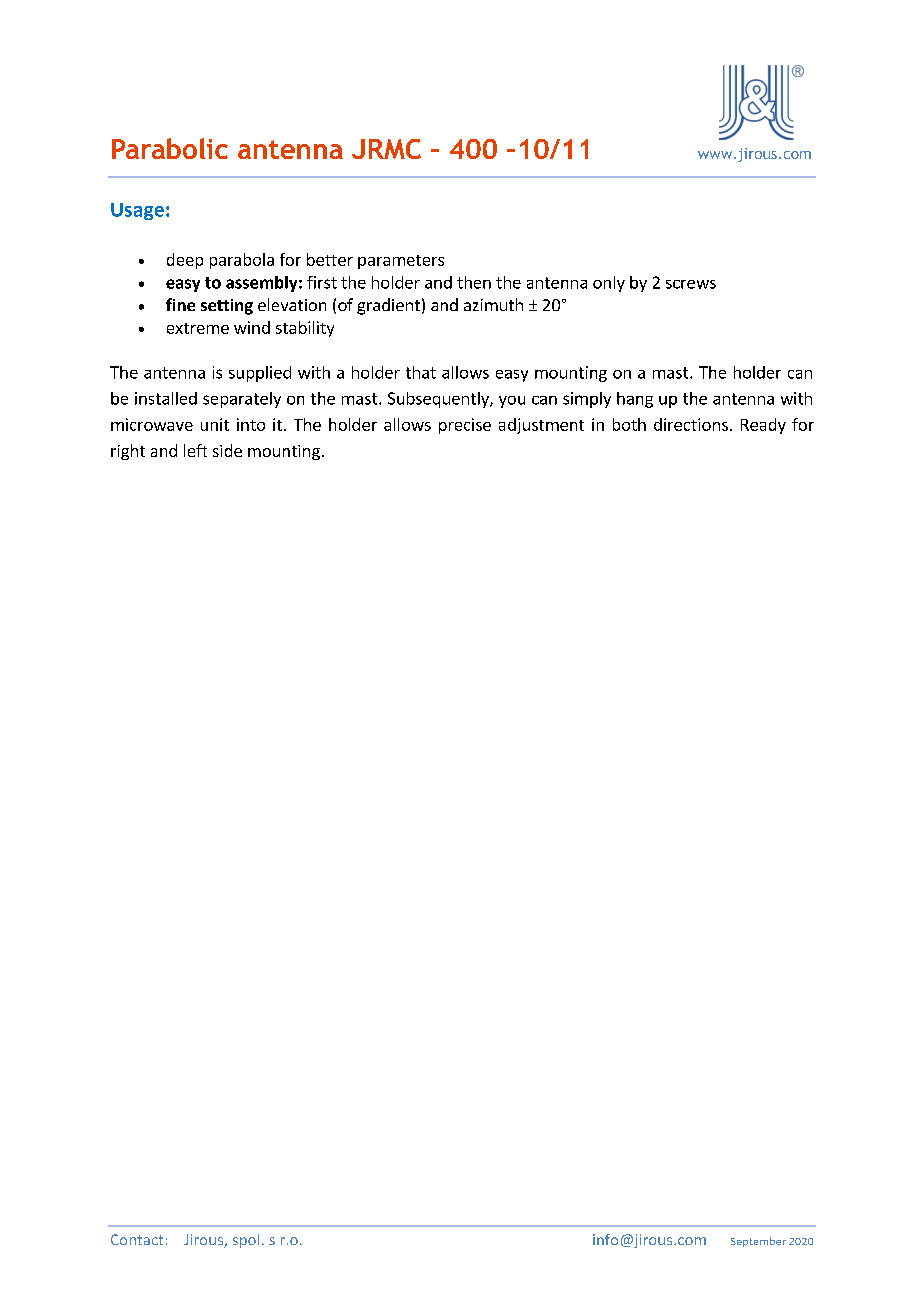 The image size is (924, 1308). Describe the element at coordinates (691, 424) in the screenshot. I see `directions` at that location.
